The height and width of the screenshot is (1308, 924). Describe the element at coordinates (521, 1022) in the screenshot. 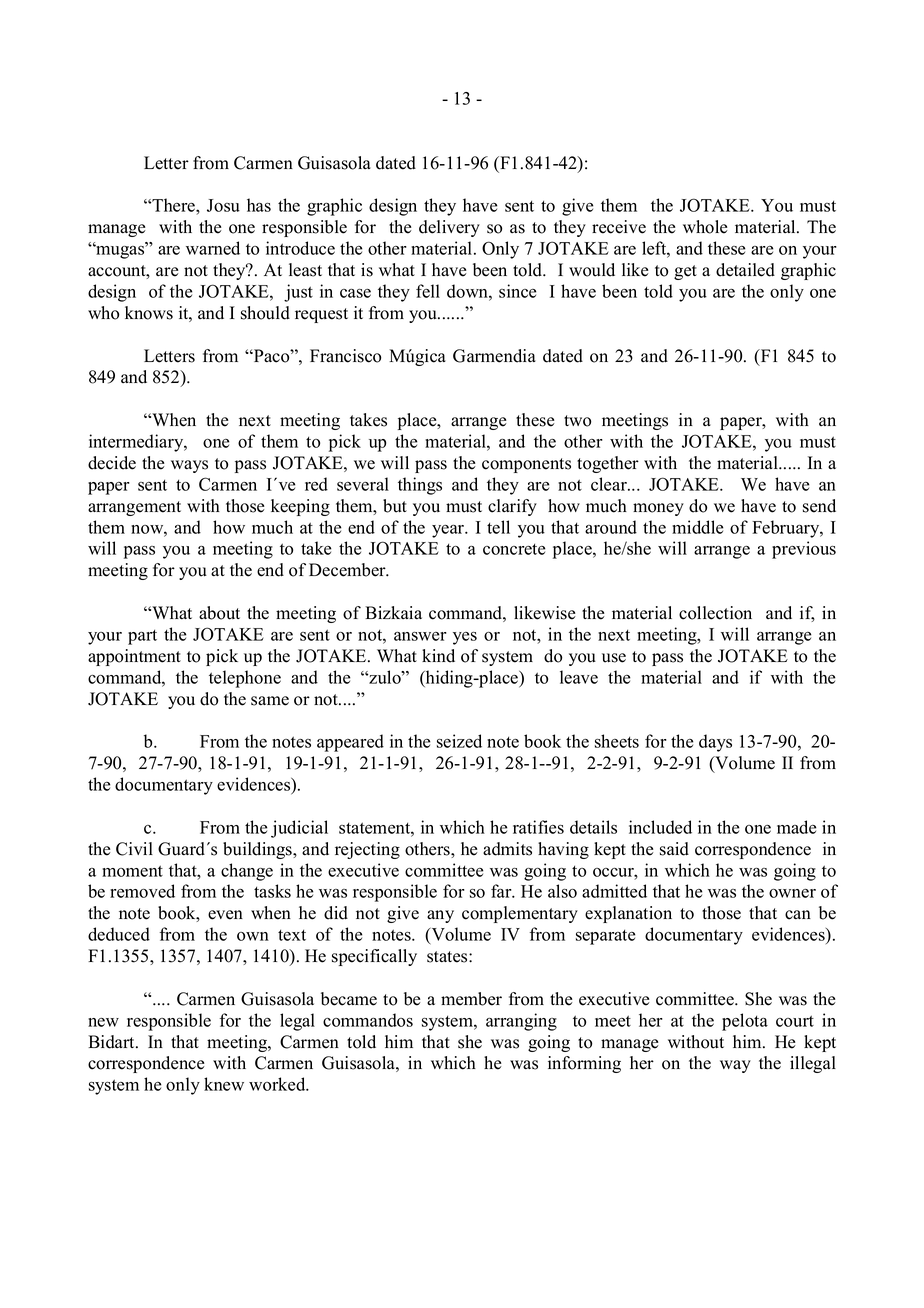

I see `arranging` at that location.
